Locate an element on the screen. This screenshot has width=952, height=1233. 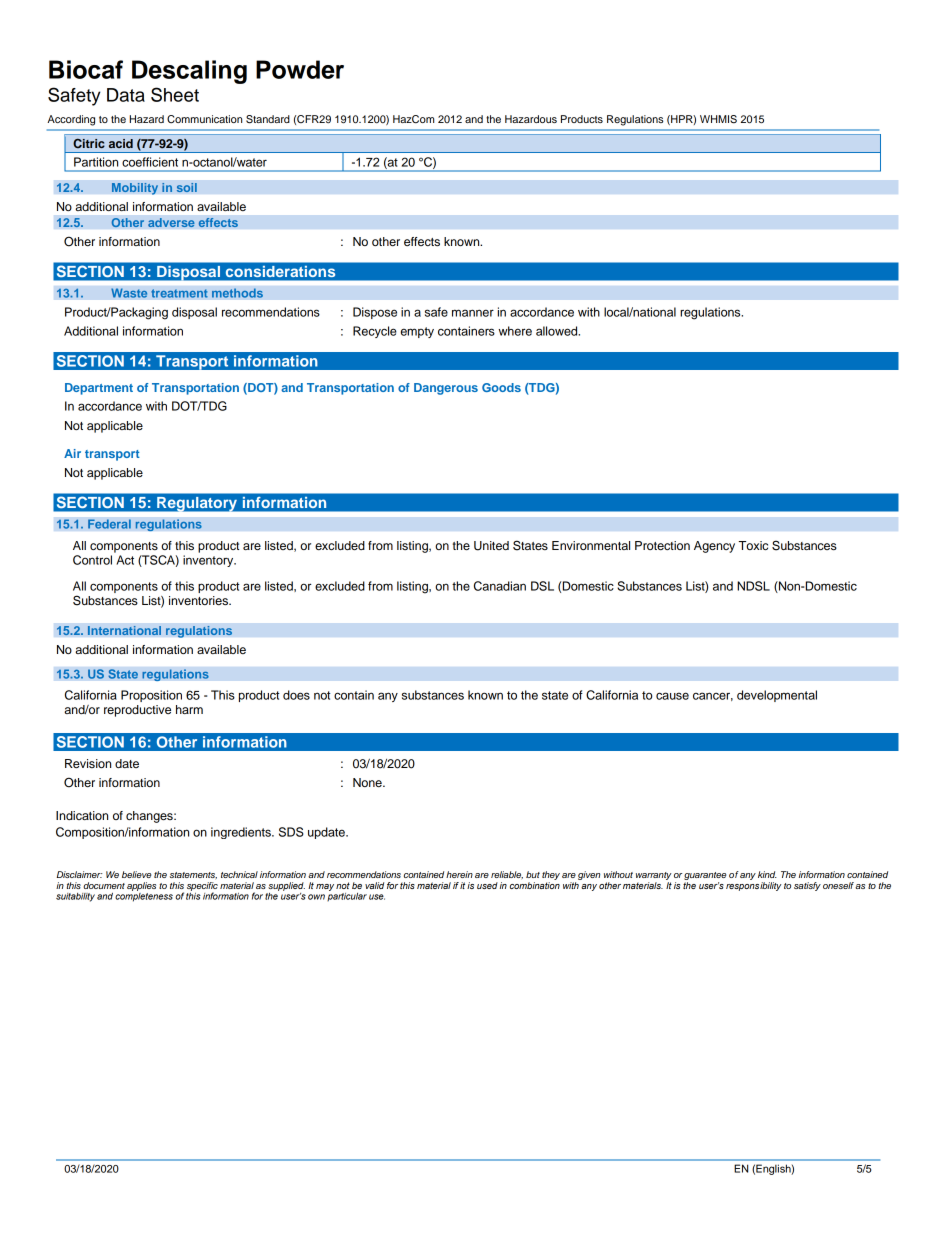
United is located at coordinates (491, 546).
